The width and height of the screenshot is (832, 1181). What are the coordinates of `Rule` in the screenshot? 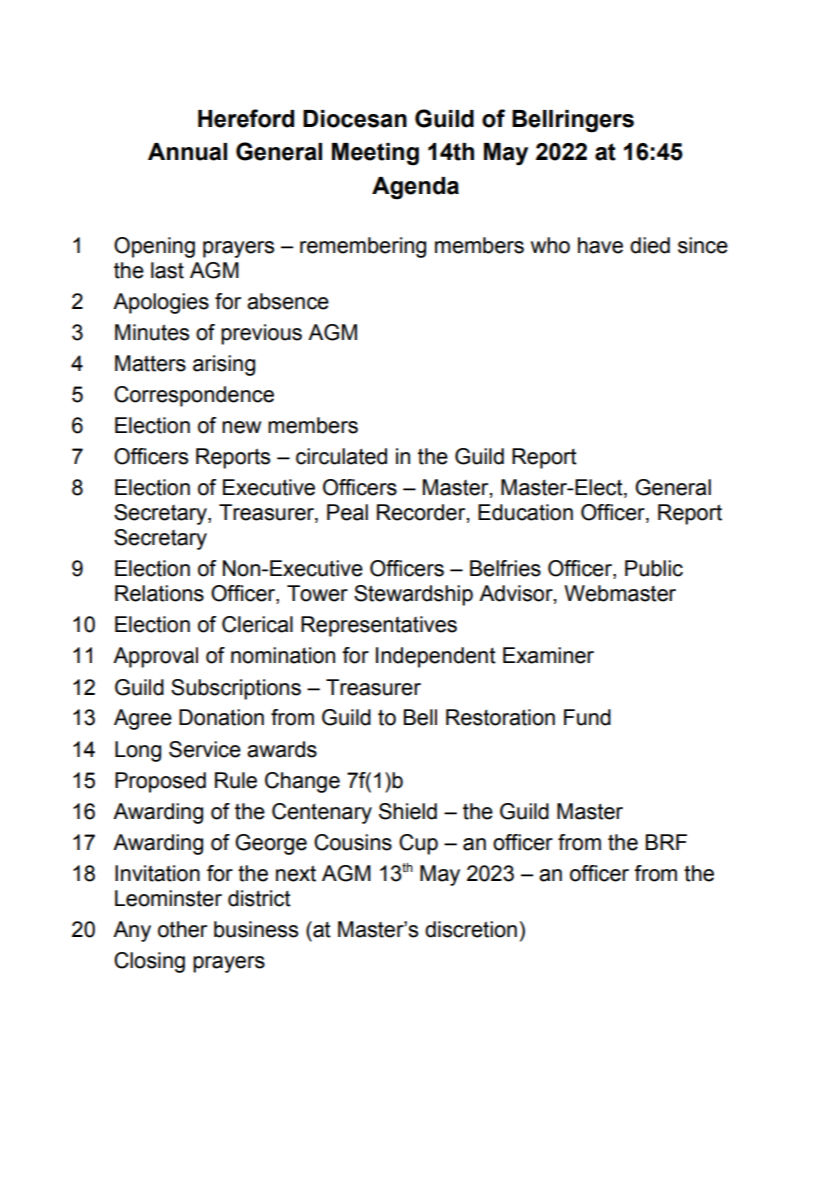 It's located at (236, 780).
